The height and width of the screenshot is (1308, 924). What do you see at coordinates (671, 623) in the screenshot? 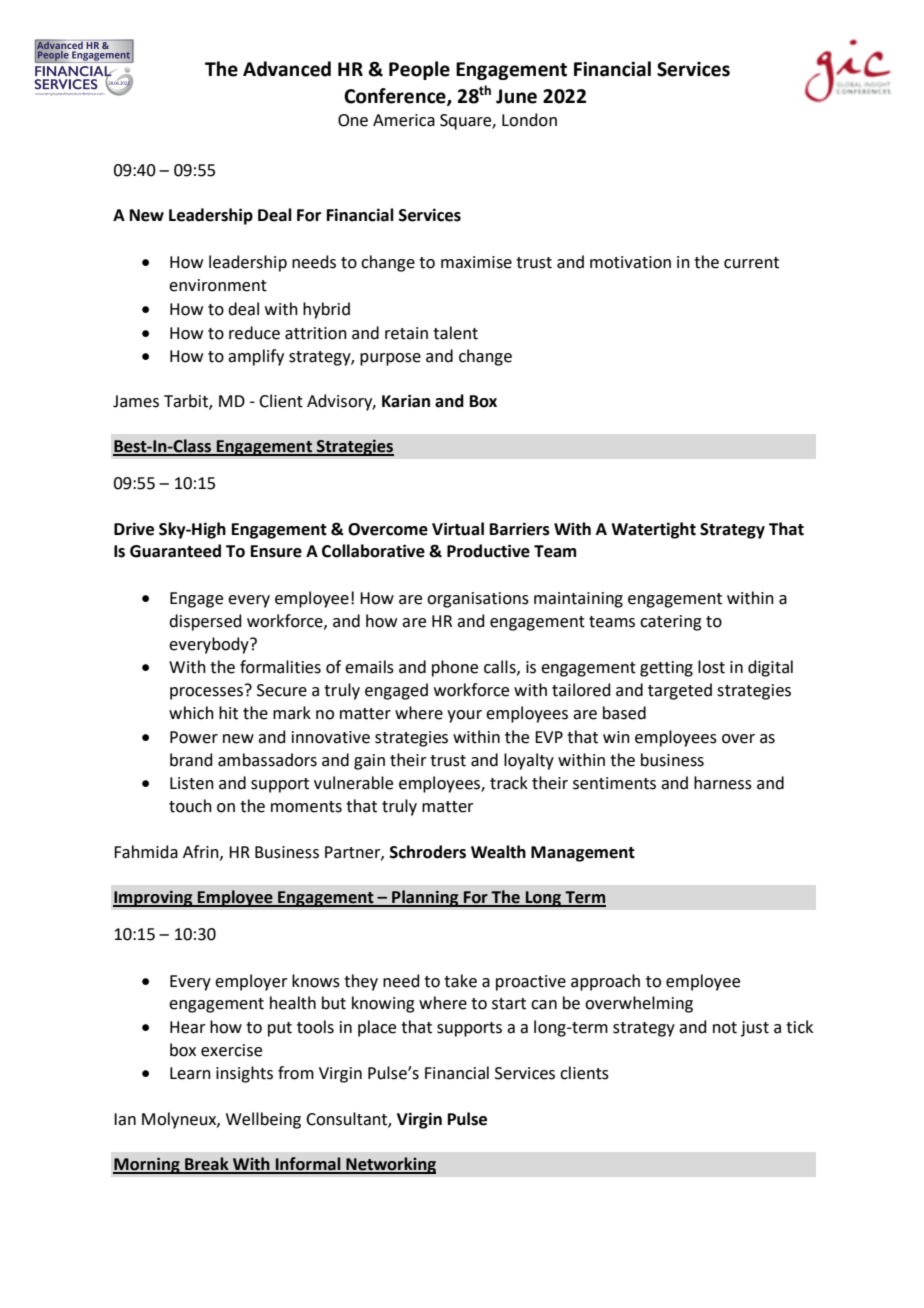
I see `catering` at bounding box center [671, 623].
